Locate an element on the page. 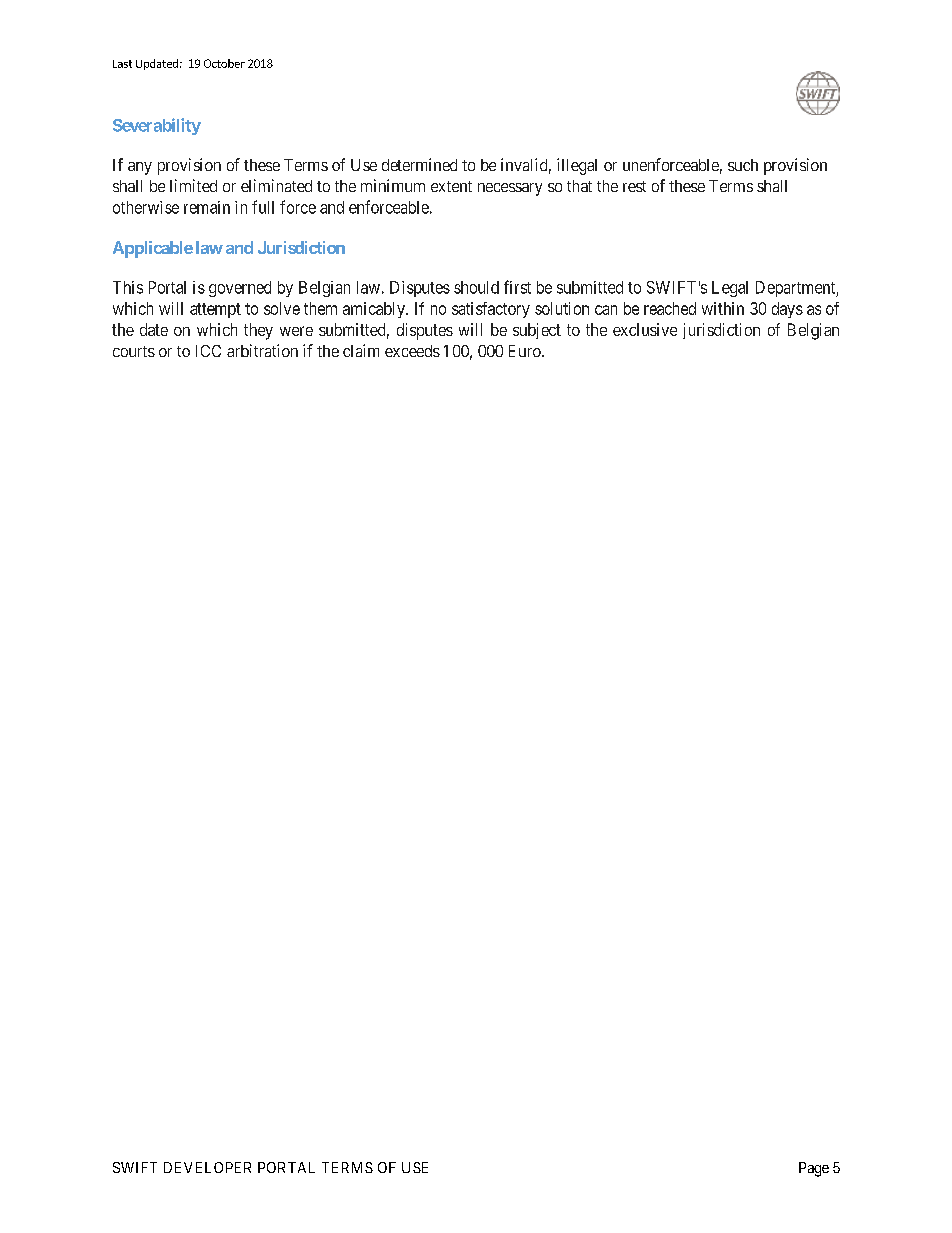  Page is located at coordinates (814, 1169).
